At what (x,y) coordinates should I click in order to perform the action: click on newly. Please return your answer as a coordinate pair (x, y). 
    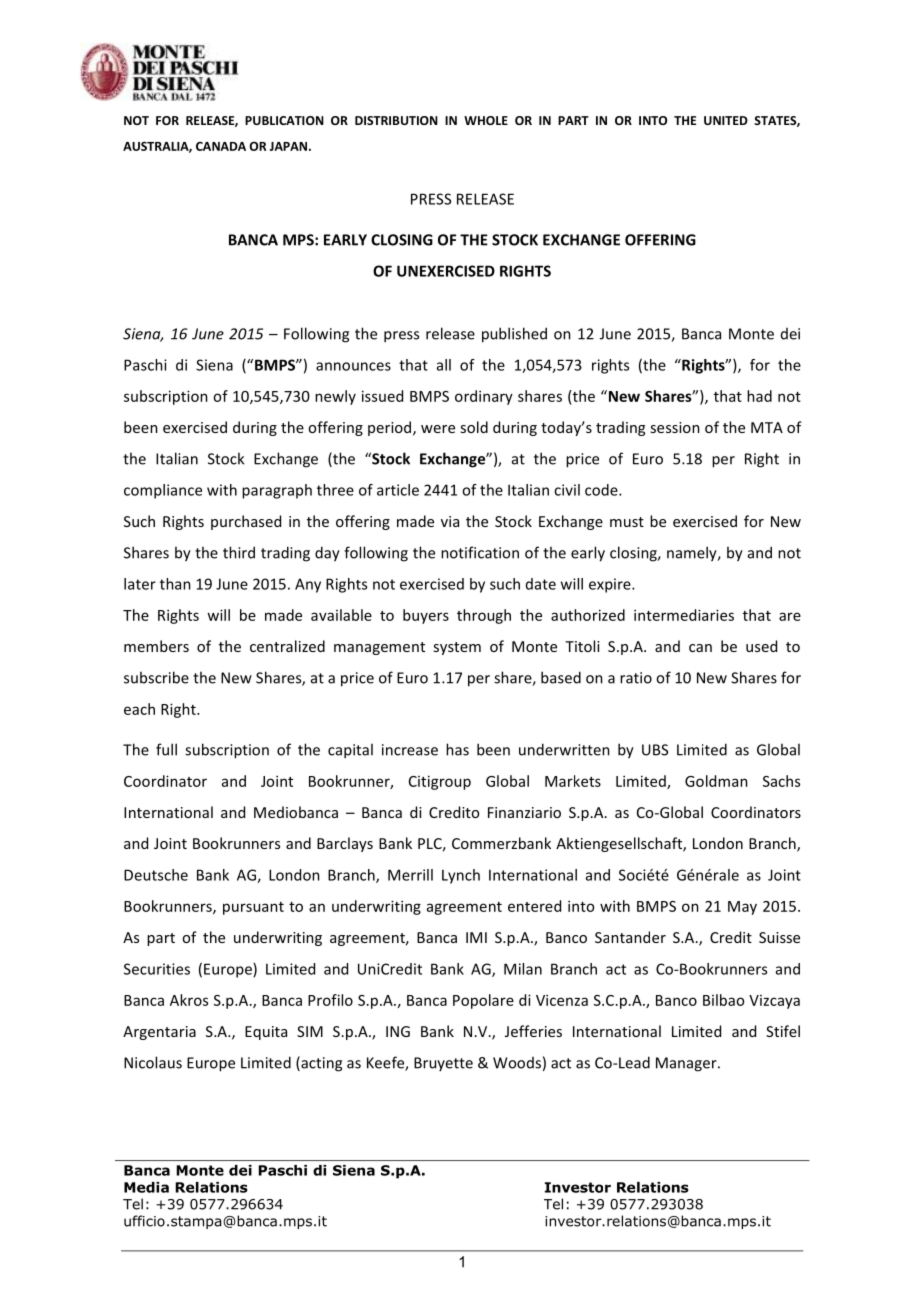
    Looking at the image, I should click on (335, 397).
